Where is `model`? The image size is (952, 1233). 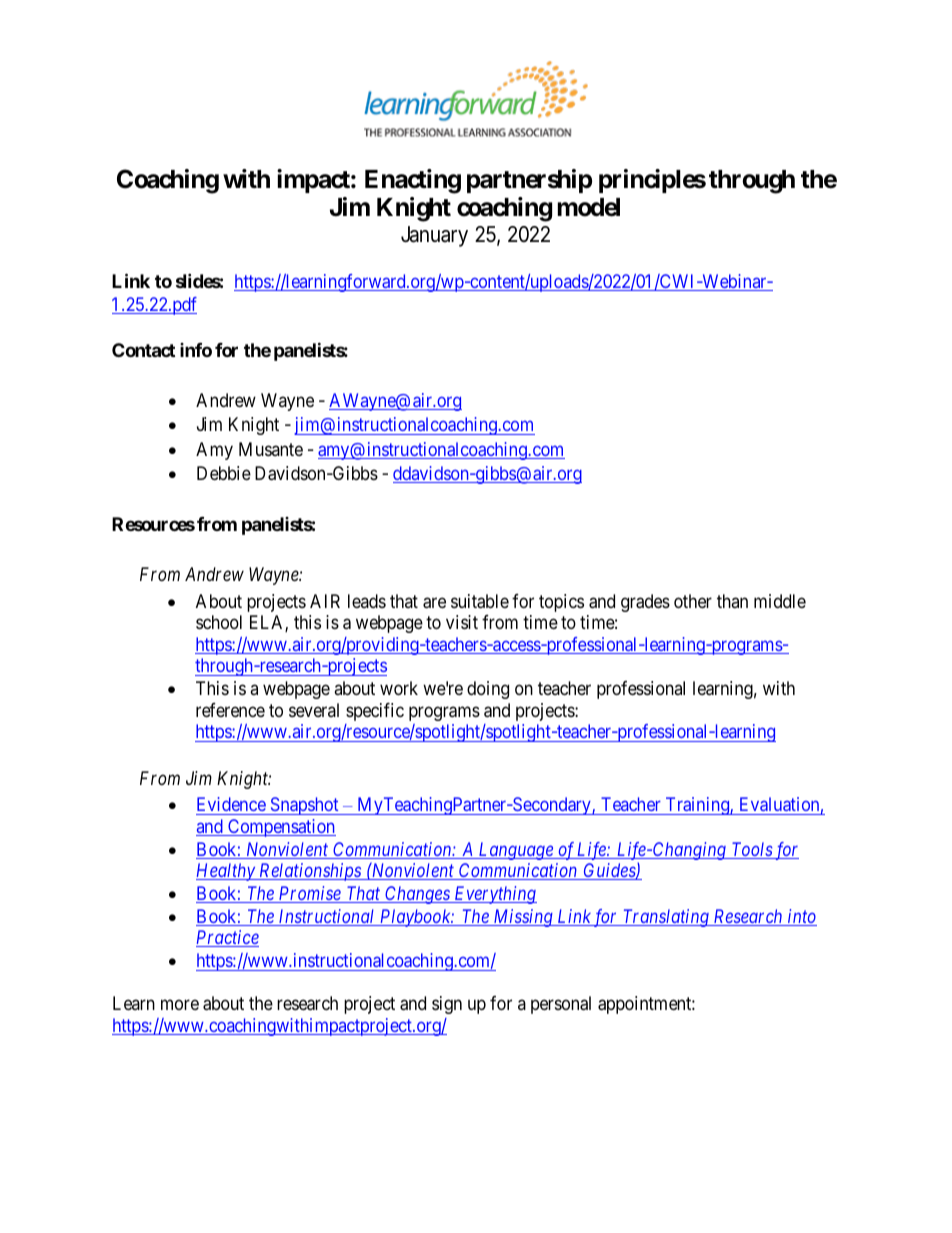
model is located at coordinates (589, 207).
